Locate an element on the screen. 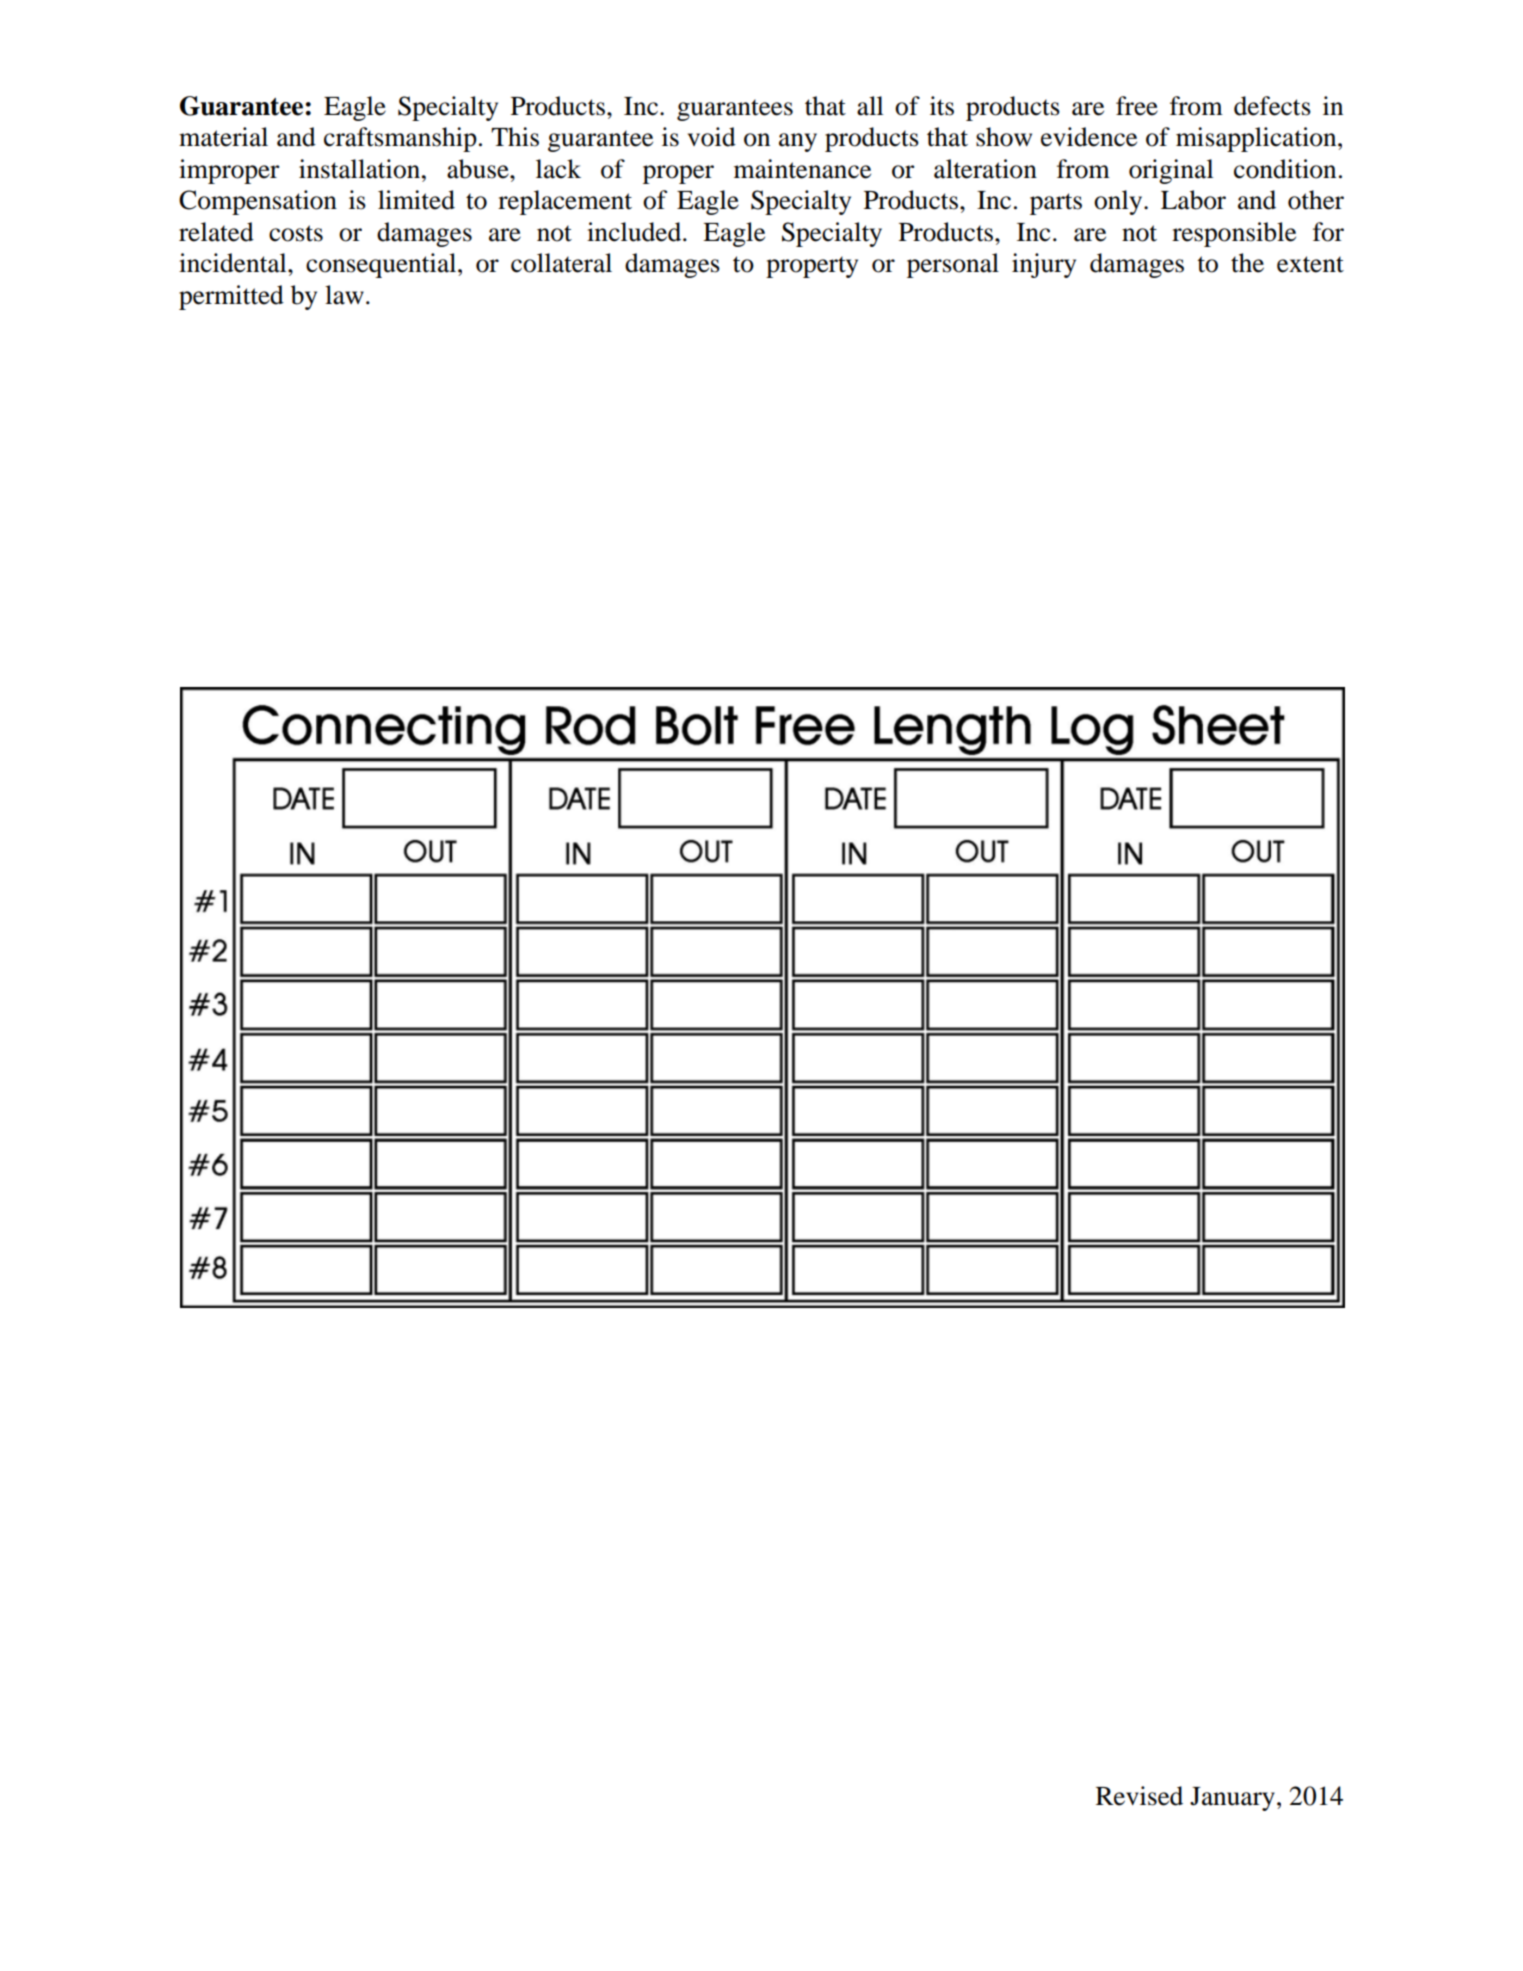 This screenshot has width=1523, height=1971. personal is located at coordinates (953, 265).
